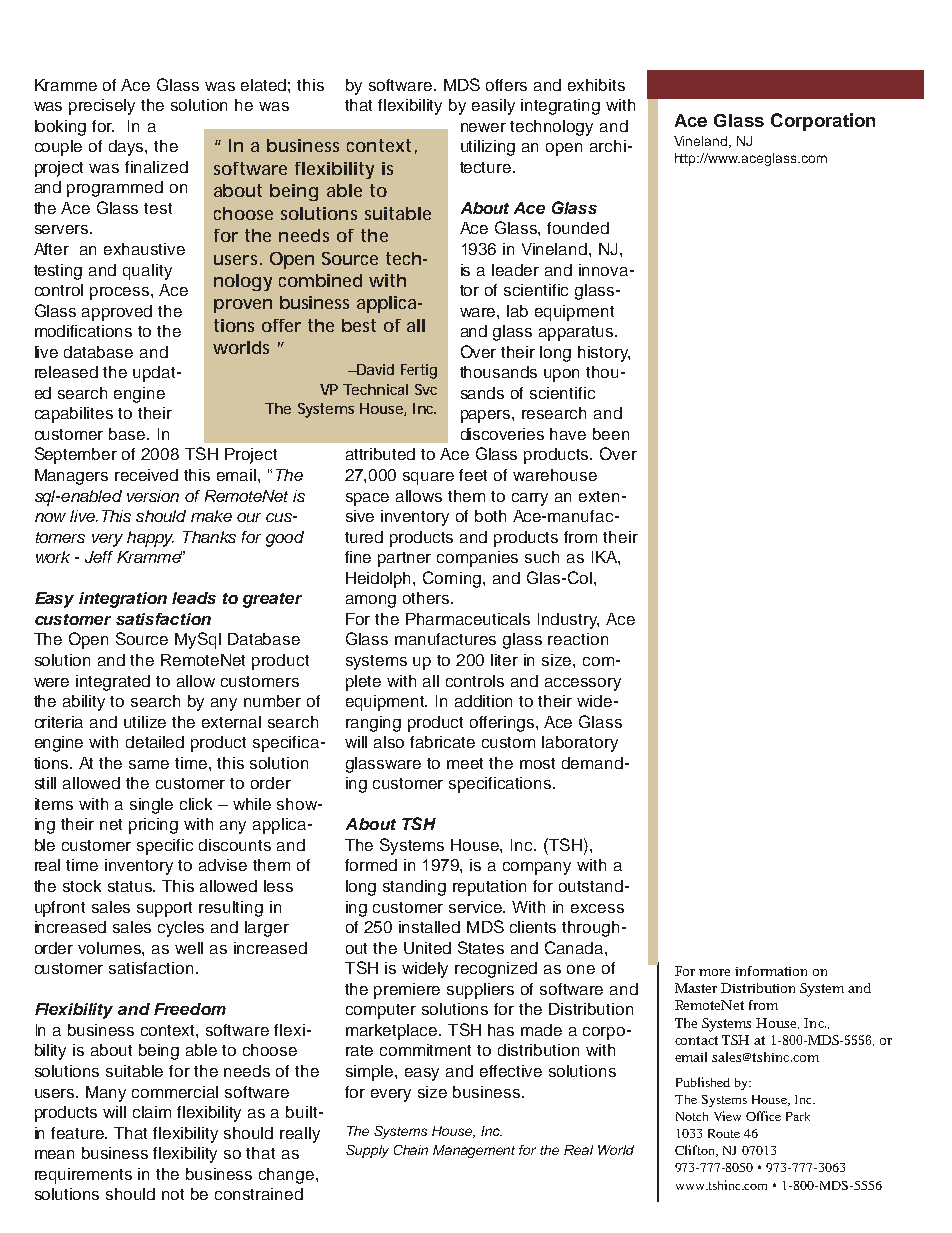 The height and width of the screenshot is (1233, 952). I want to click on received, so click(146, 475).
